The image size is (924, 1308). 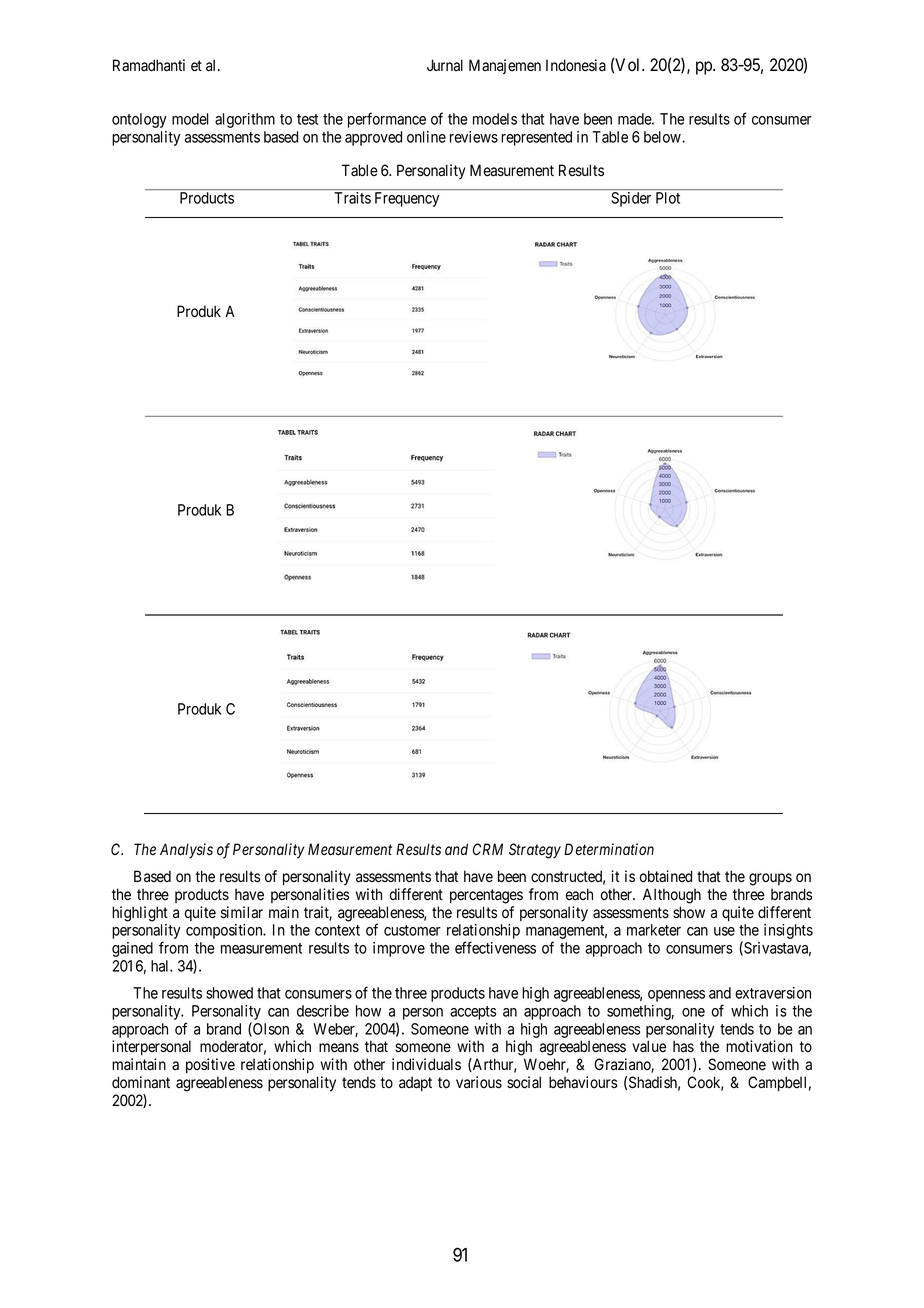 I want to click on Strategy, so click(x=535, y=851).
